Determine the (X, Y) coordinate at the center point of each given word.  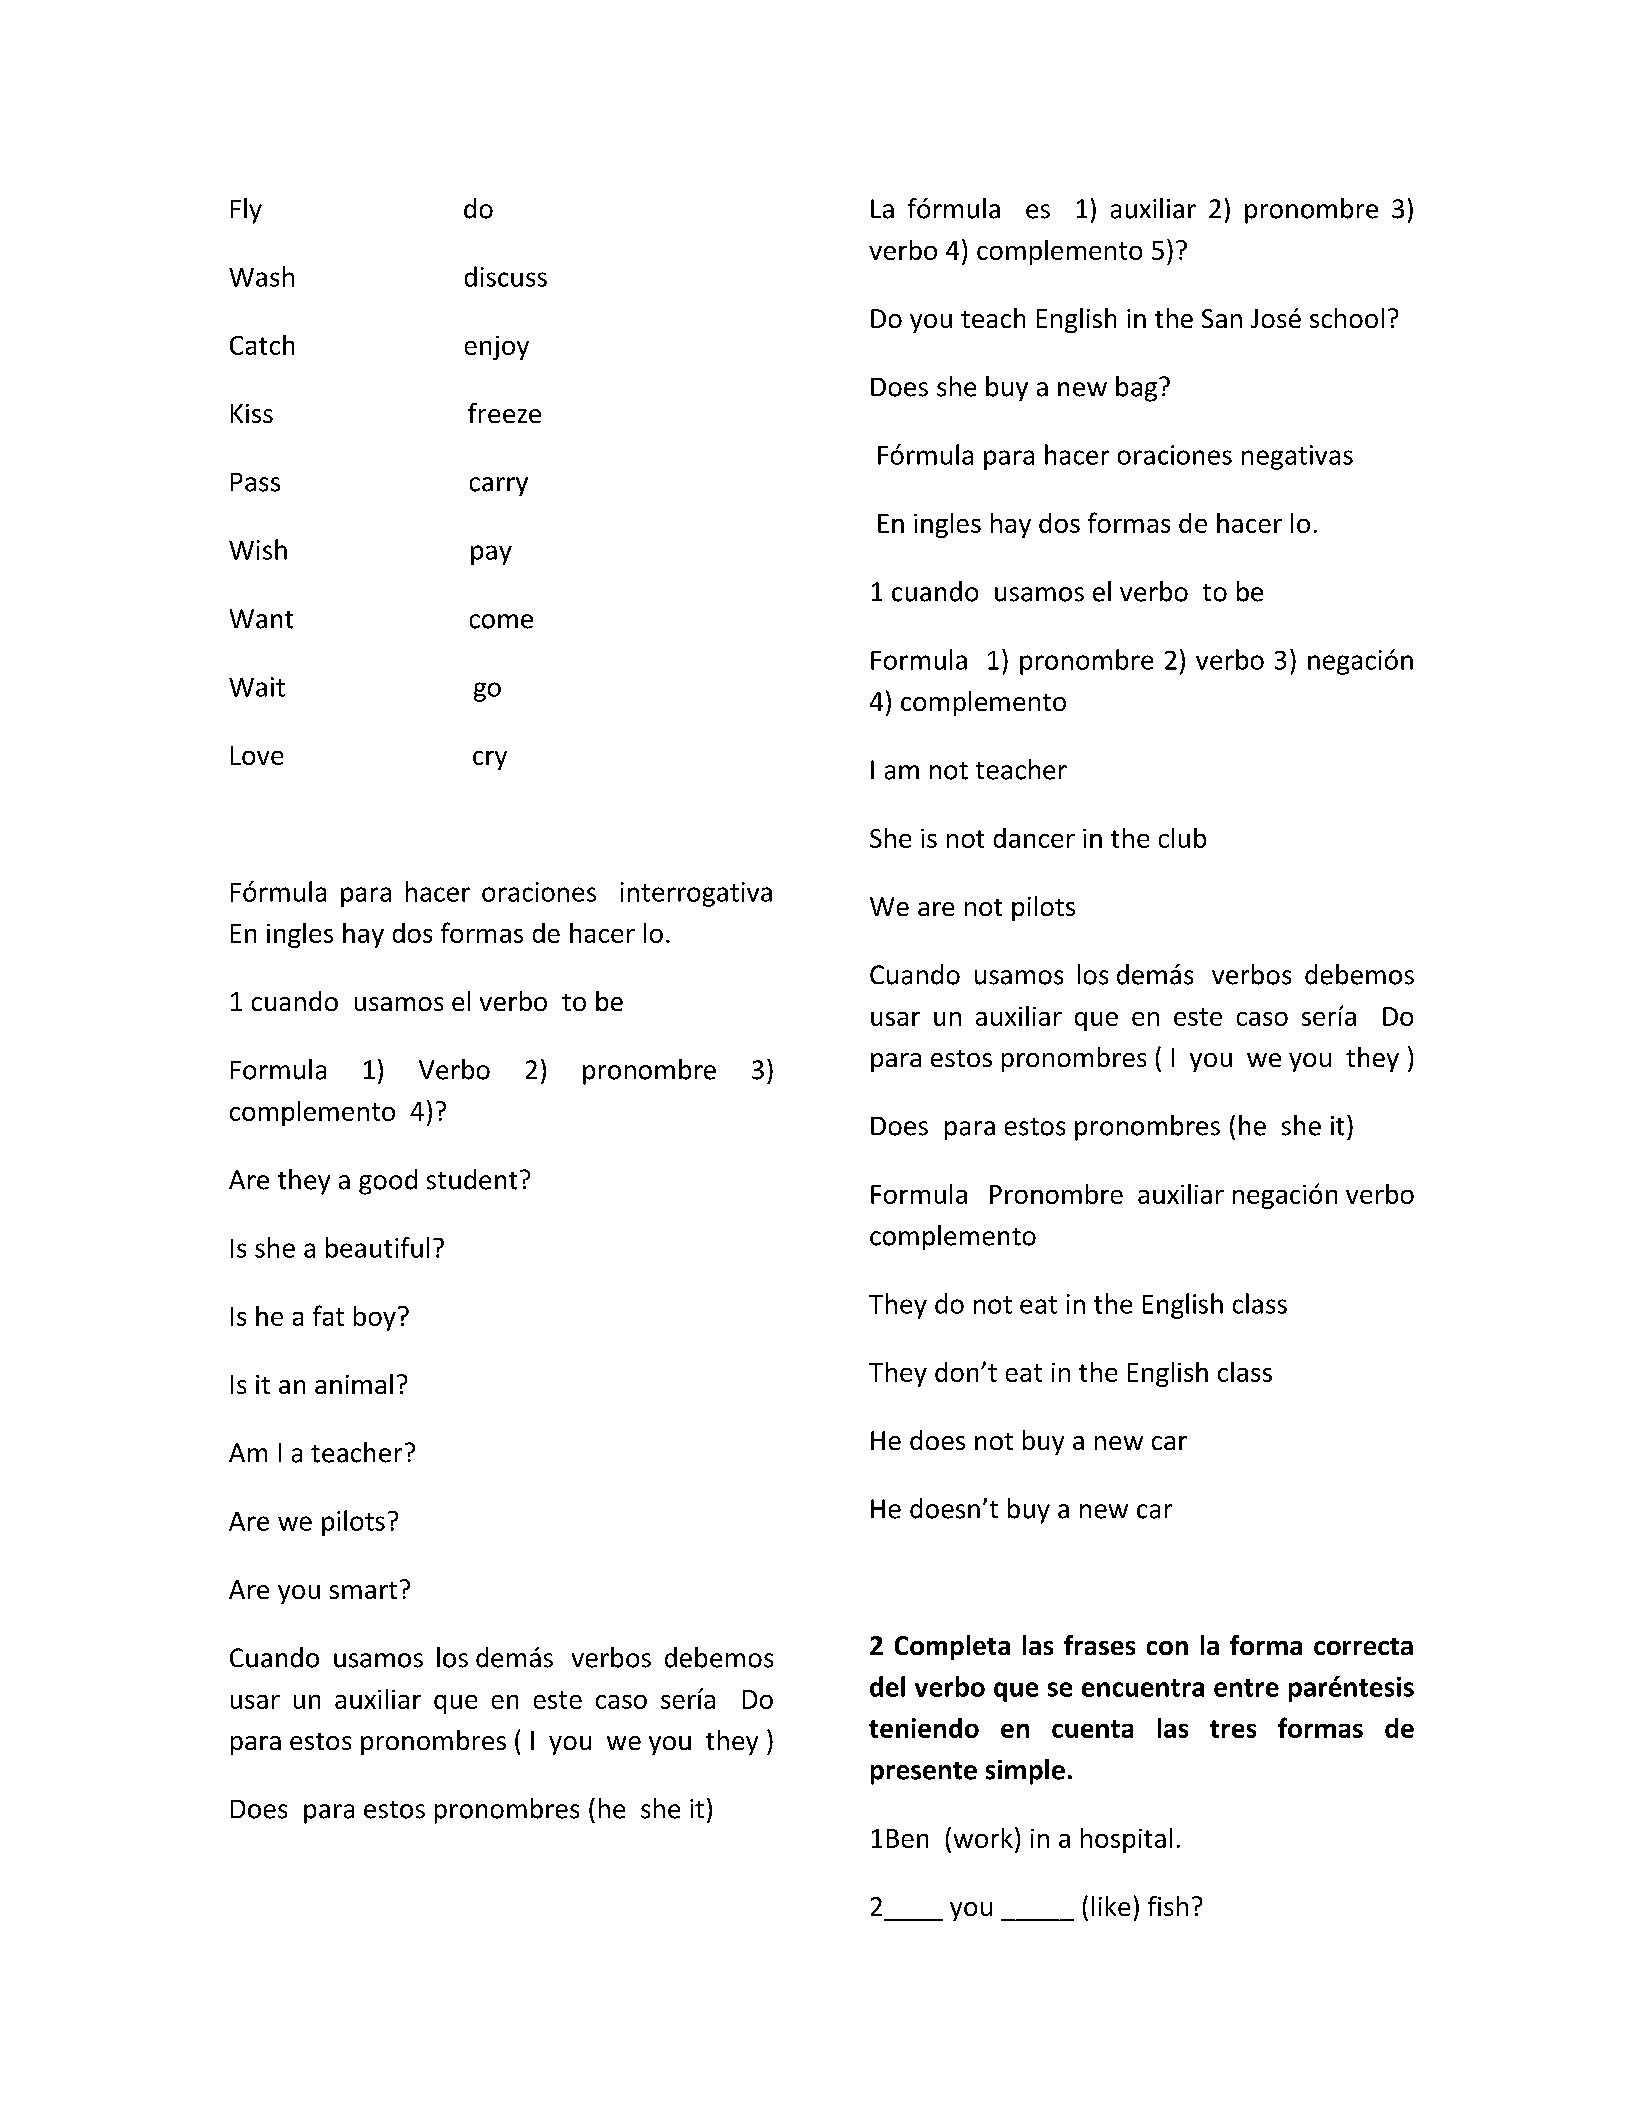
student (472, 1179)
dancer (1034, 838)
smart (363, 1590)
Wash (261, 276)
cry (490, 760)
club (1182, 838)
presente (924, 1773)
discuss (506, 276)
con (1167, 1648)
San (1222, 318)
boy (375, 1318)
